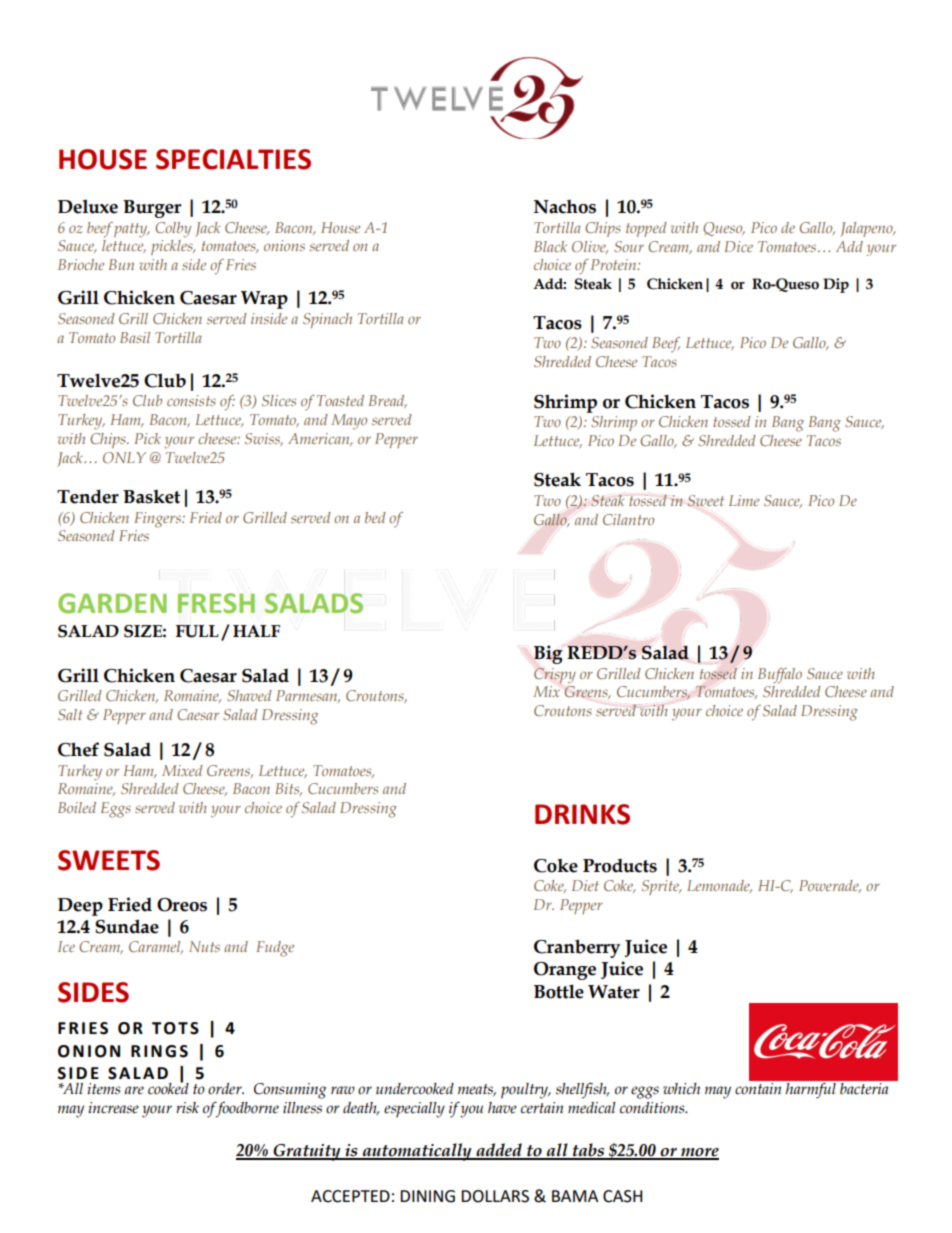  What do you see at coordinates (187, 1108) in the page?
I see `risk` at bounding box center [187, 1108].
